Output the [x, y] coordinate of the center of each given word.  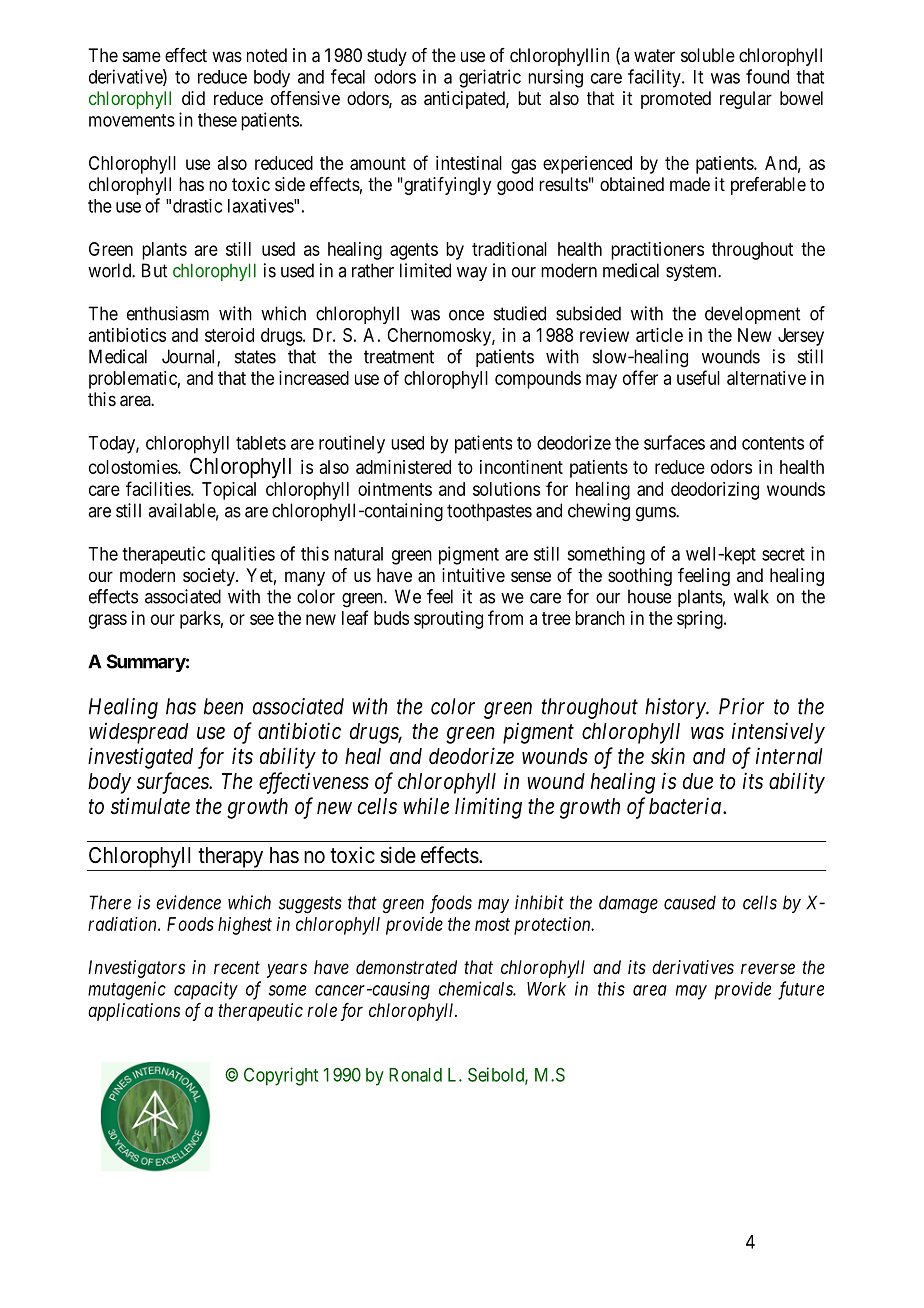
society [210, 577]
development [752, 315]
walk [751, 596]
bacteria [685, 806]
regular [746, 100]
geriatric [490, 78]
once [466, 315]
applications [134, 1012]
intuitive [473, 575]
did [193, 98]
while [426, 806]
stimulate [150, 806]
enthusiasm [168, 313]
